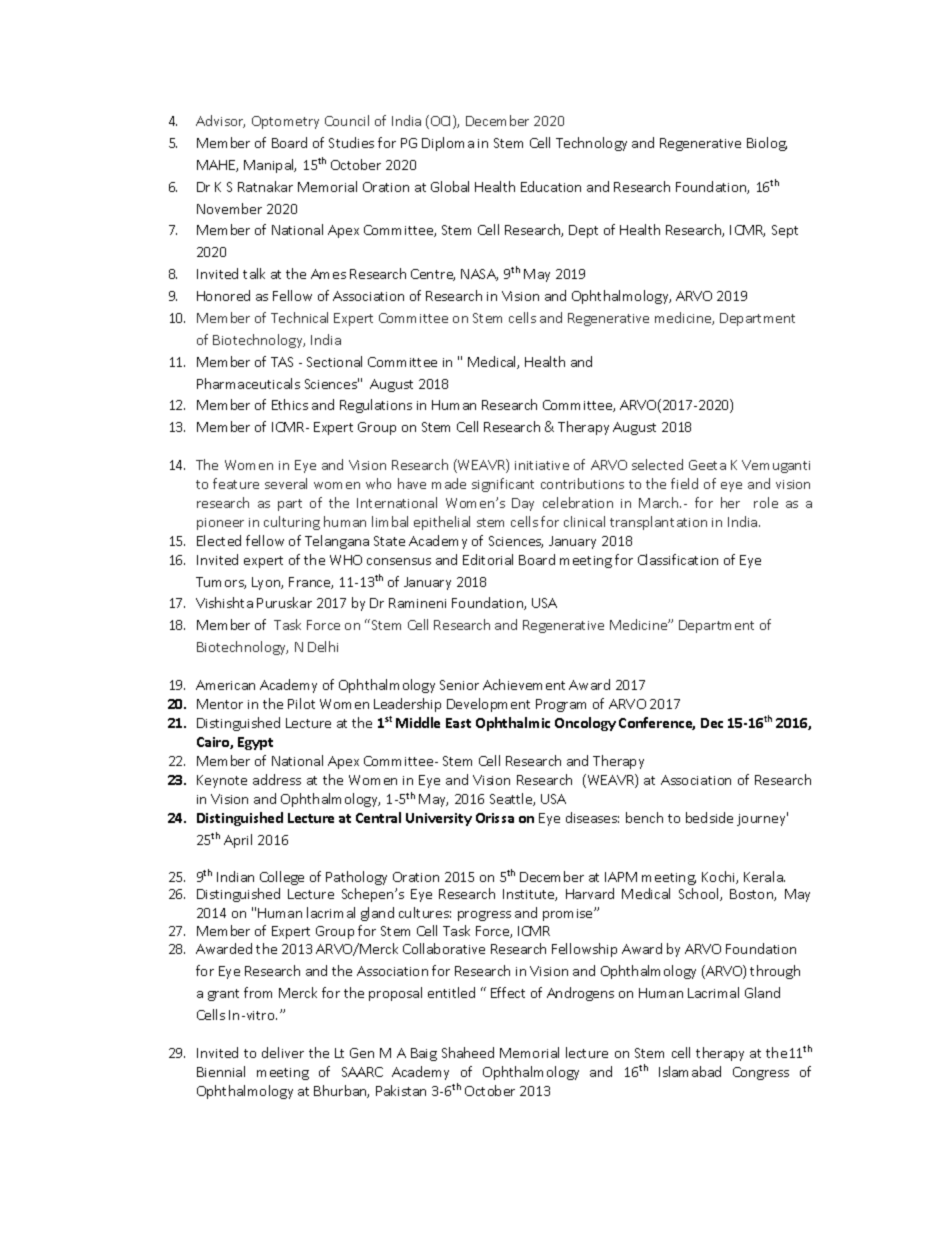 The width and height of the screenshot is (952, 1233). Describe the element at coordinates (503, 485) in the screenshot. I see `significant` at that location.
